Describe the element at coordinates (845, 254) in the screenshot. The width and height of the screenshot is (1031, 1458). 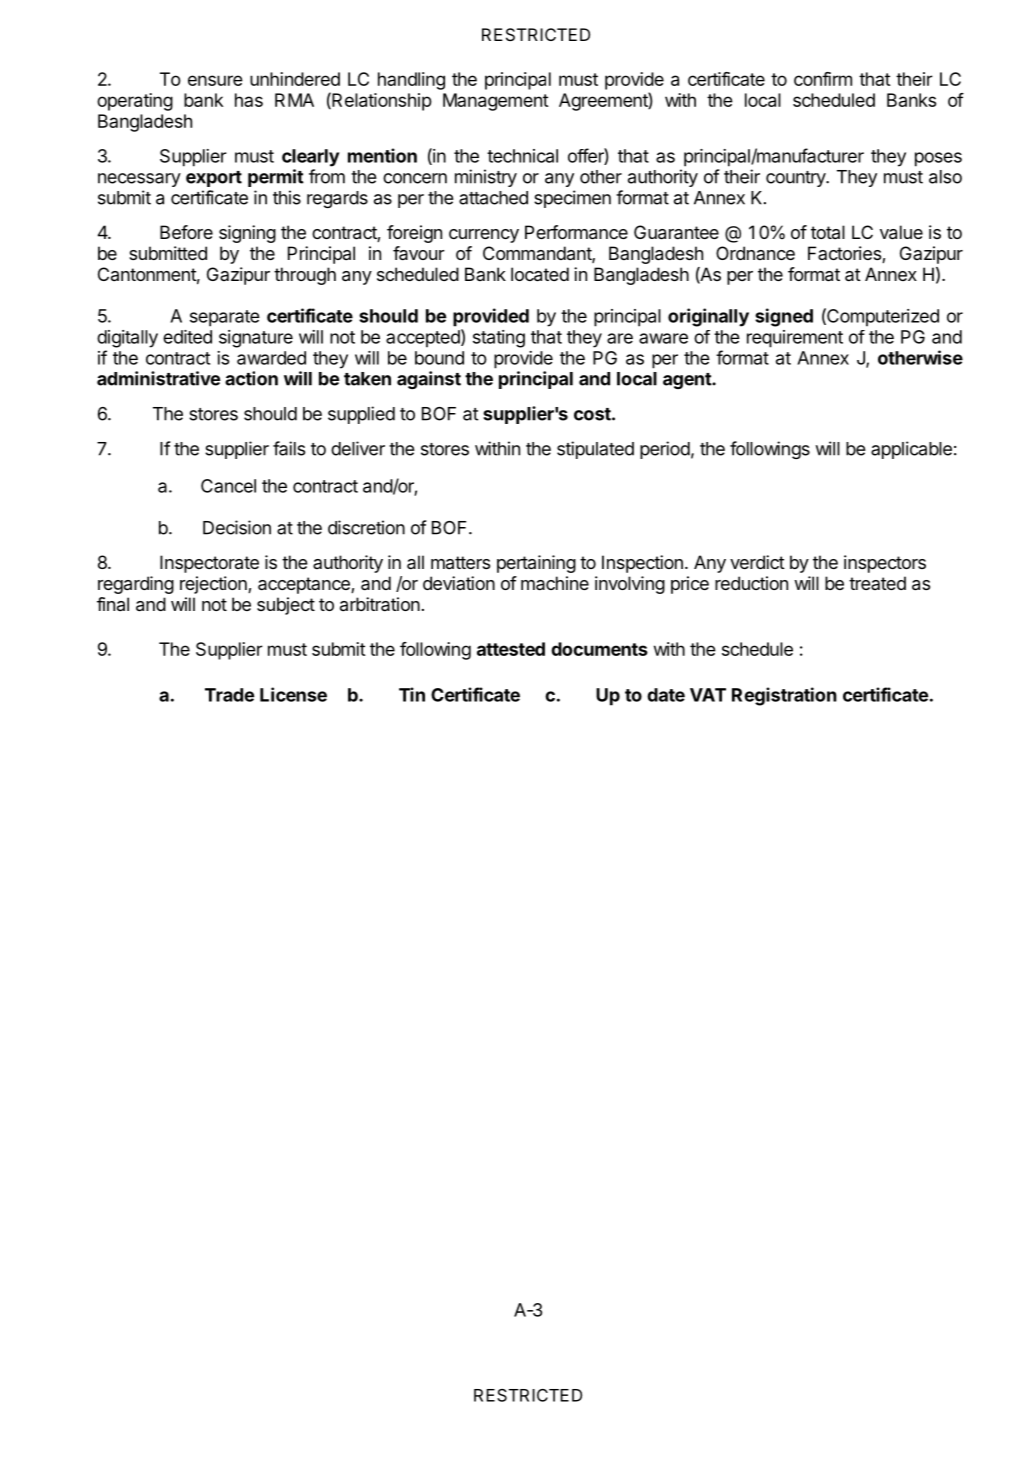
I see `Factories` at that location.
